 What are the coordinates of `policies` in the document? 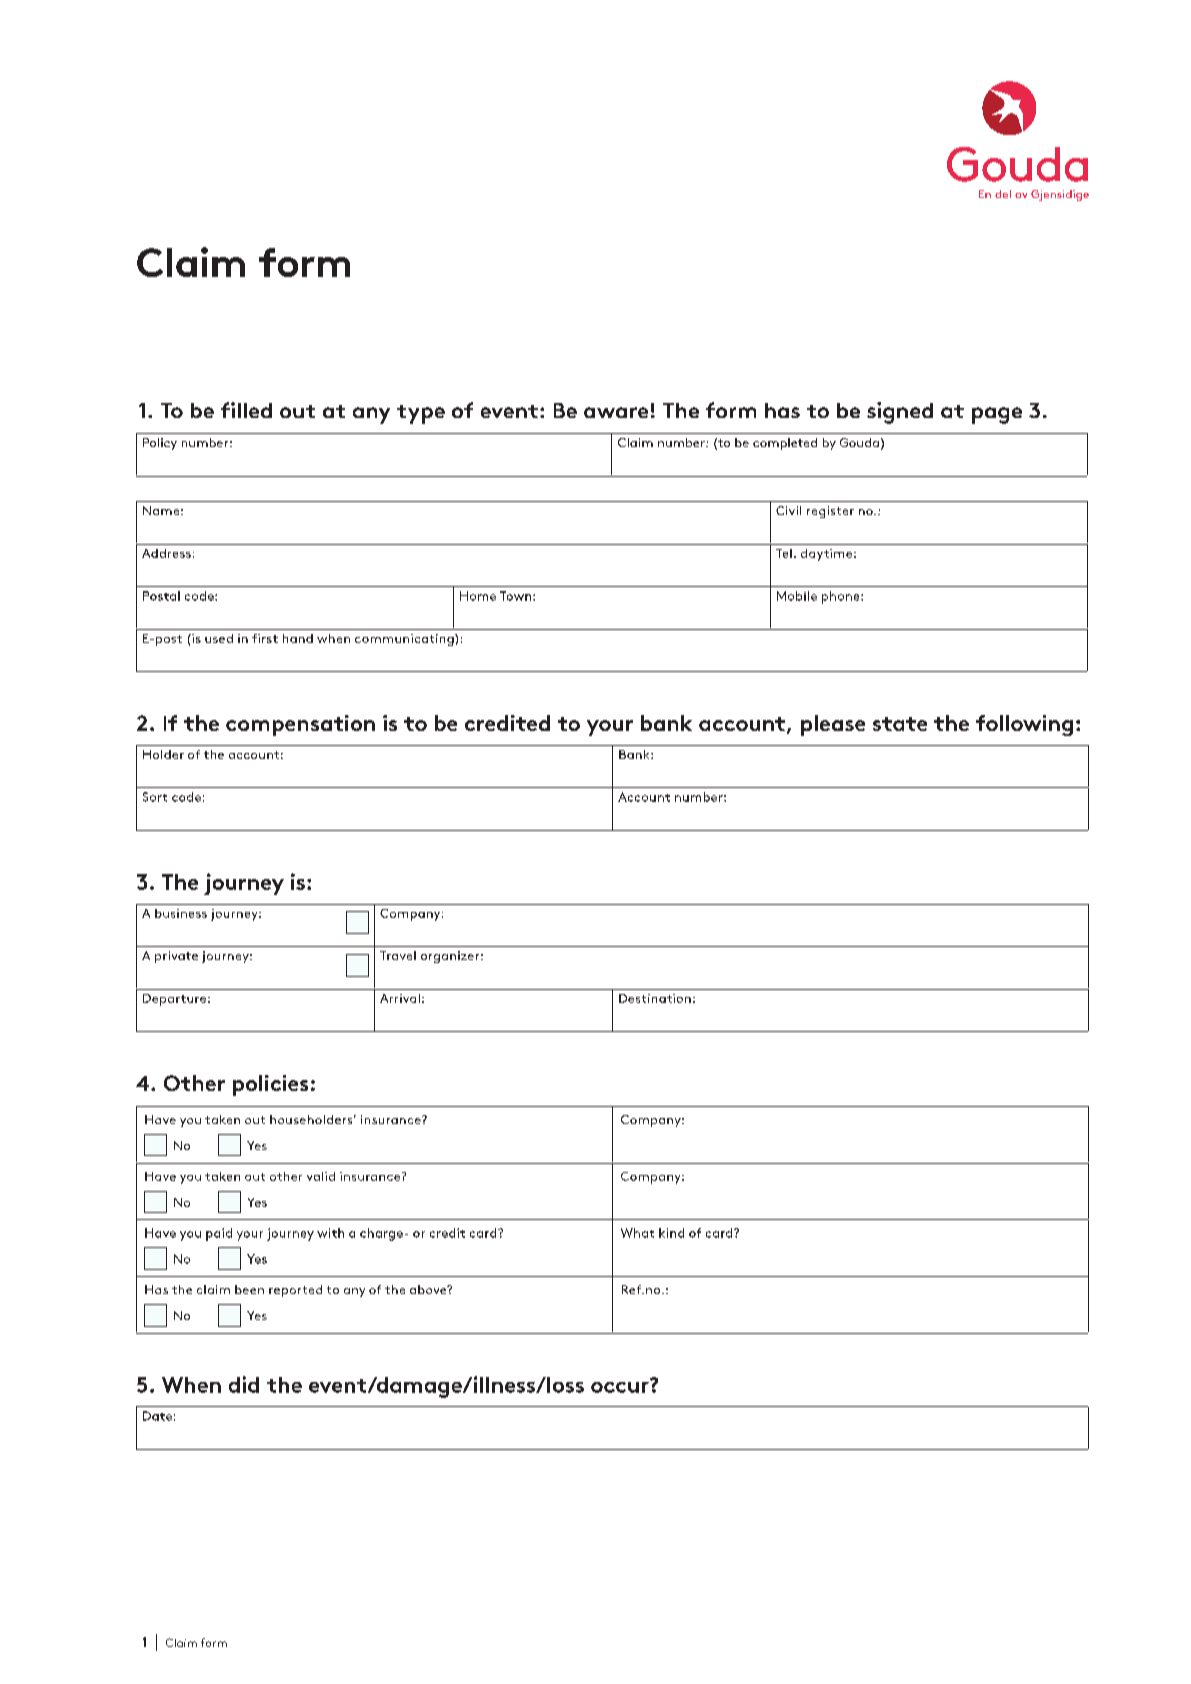 It's located at (270, 1085).
